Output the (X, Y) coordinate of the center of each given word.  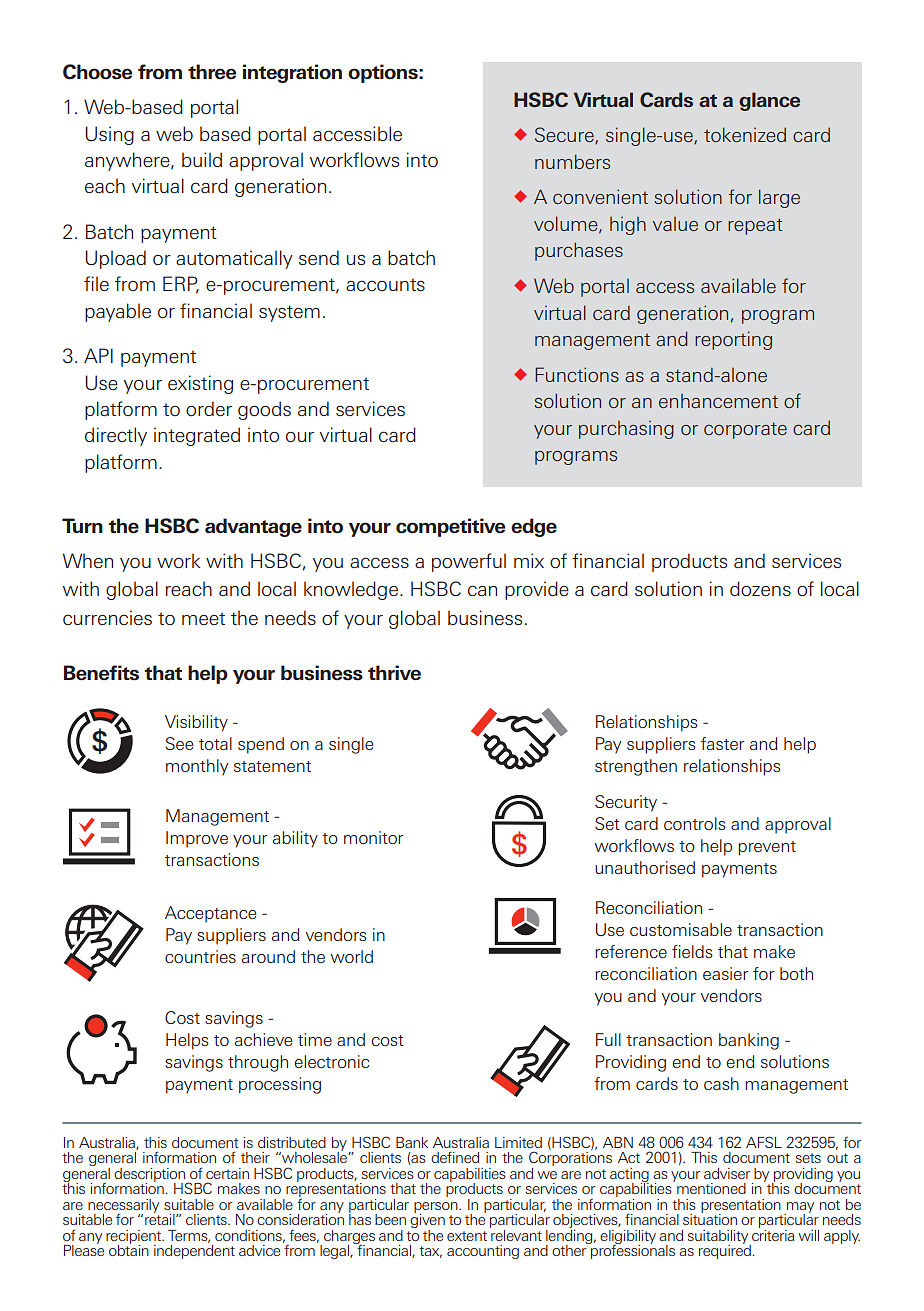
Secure (565, 135)
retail (161, 1218)
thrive (394, 672)
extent (467, 1236)
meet (203, 618)
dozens (760, 588)
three (212, 71)
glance (769, 101)
